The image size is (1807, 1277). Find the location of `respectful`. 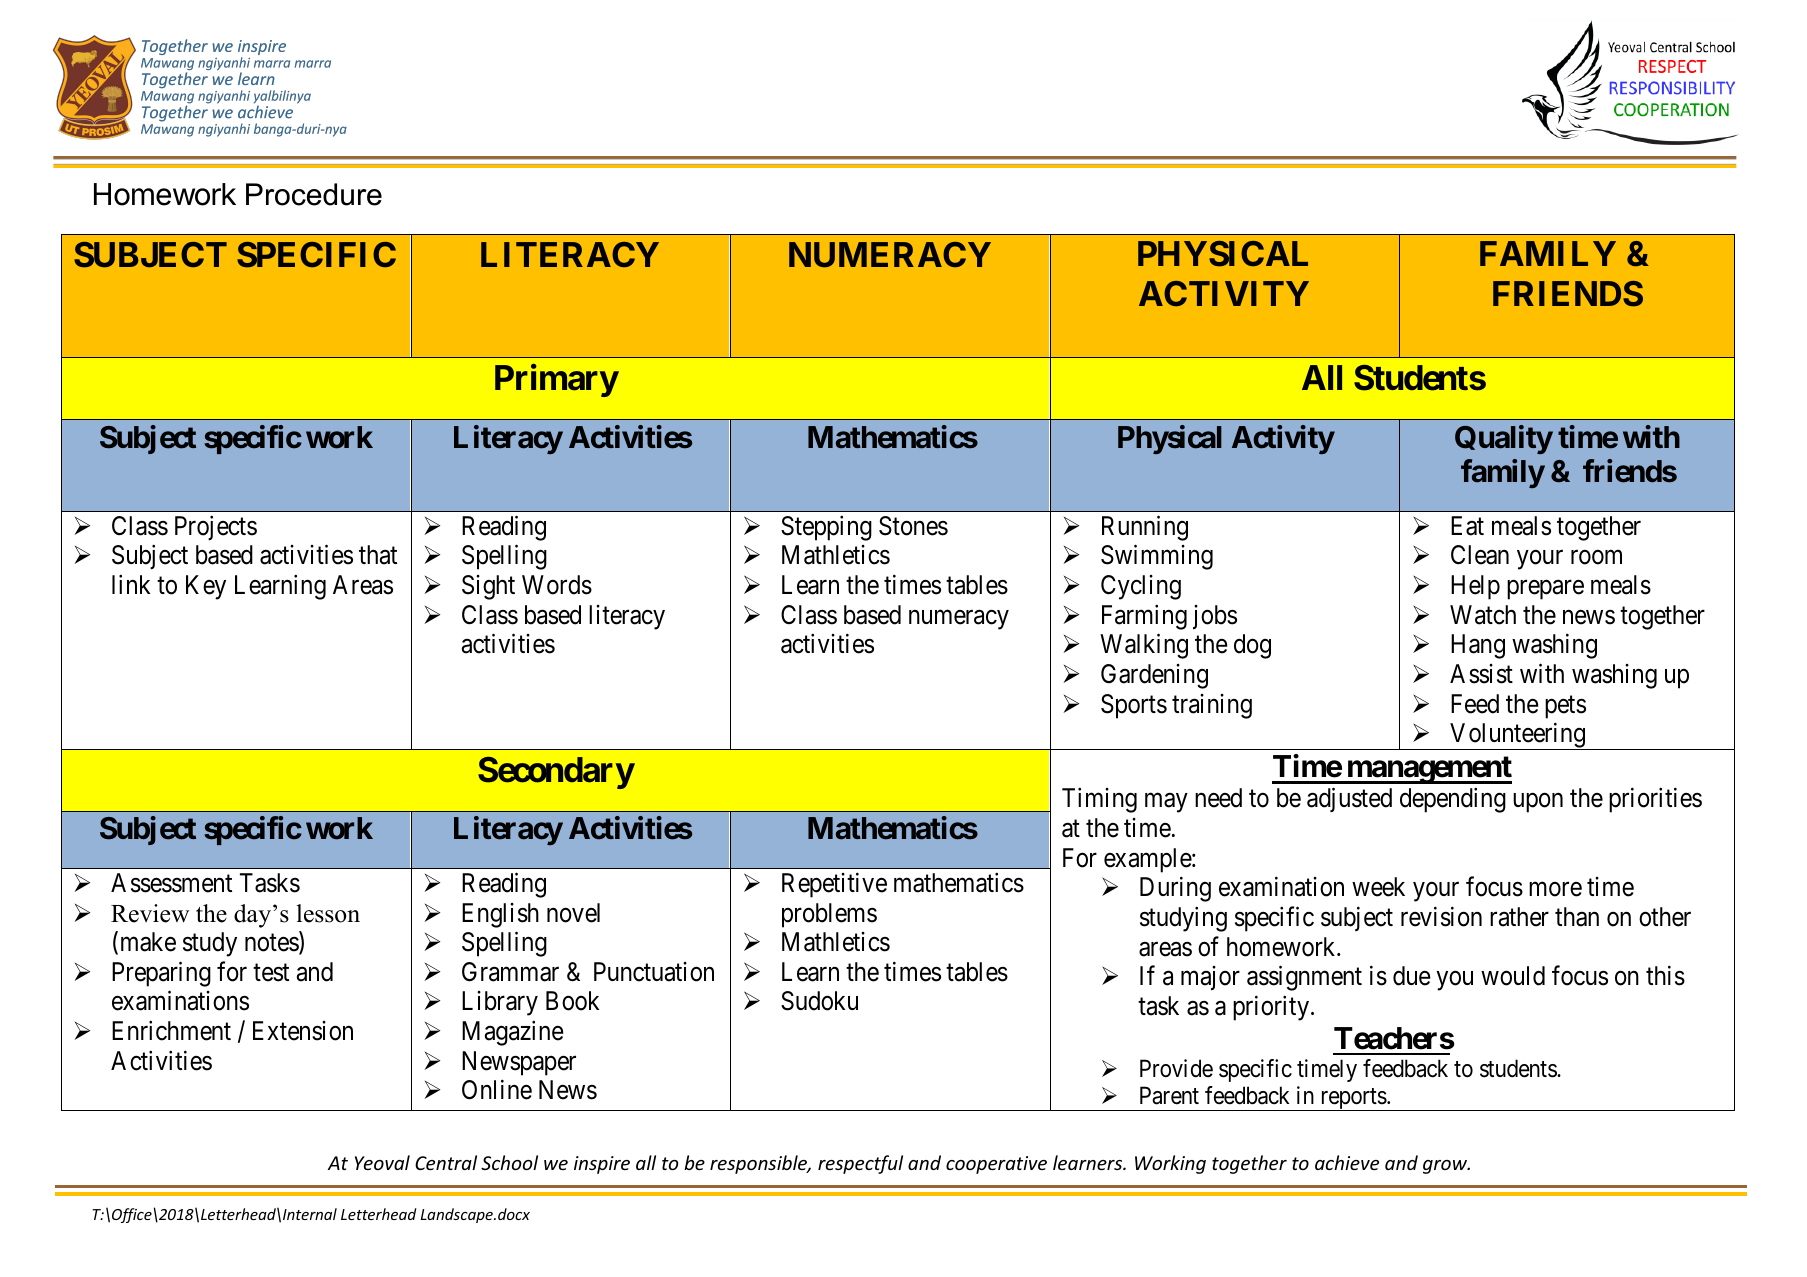

respectful is located at coordinates (860, 1164).
